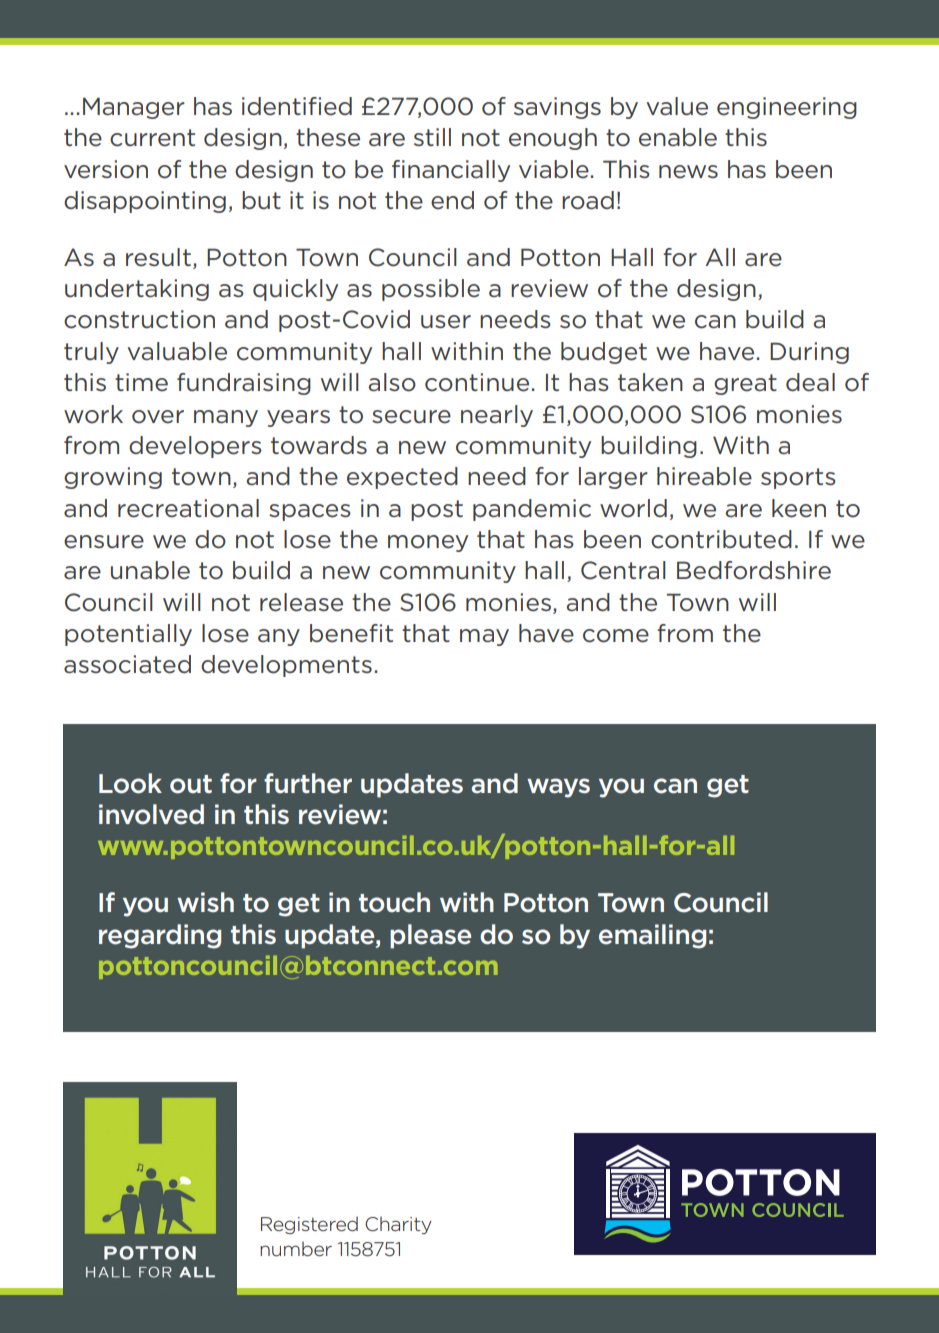  Describe the element at coordinates (152, 138) in the page. I see `current` at that location.
